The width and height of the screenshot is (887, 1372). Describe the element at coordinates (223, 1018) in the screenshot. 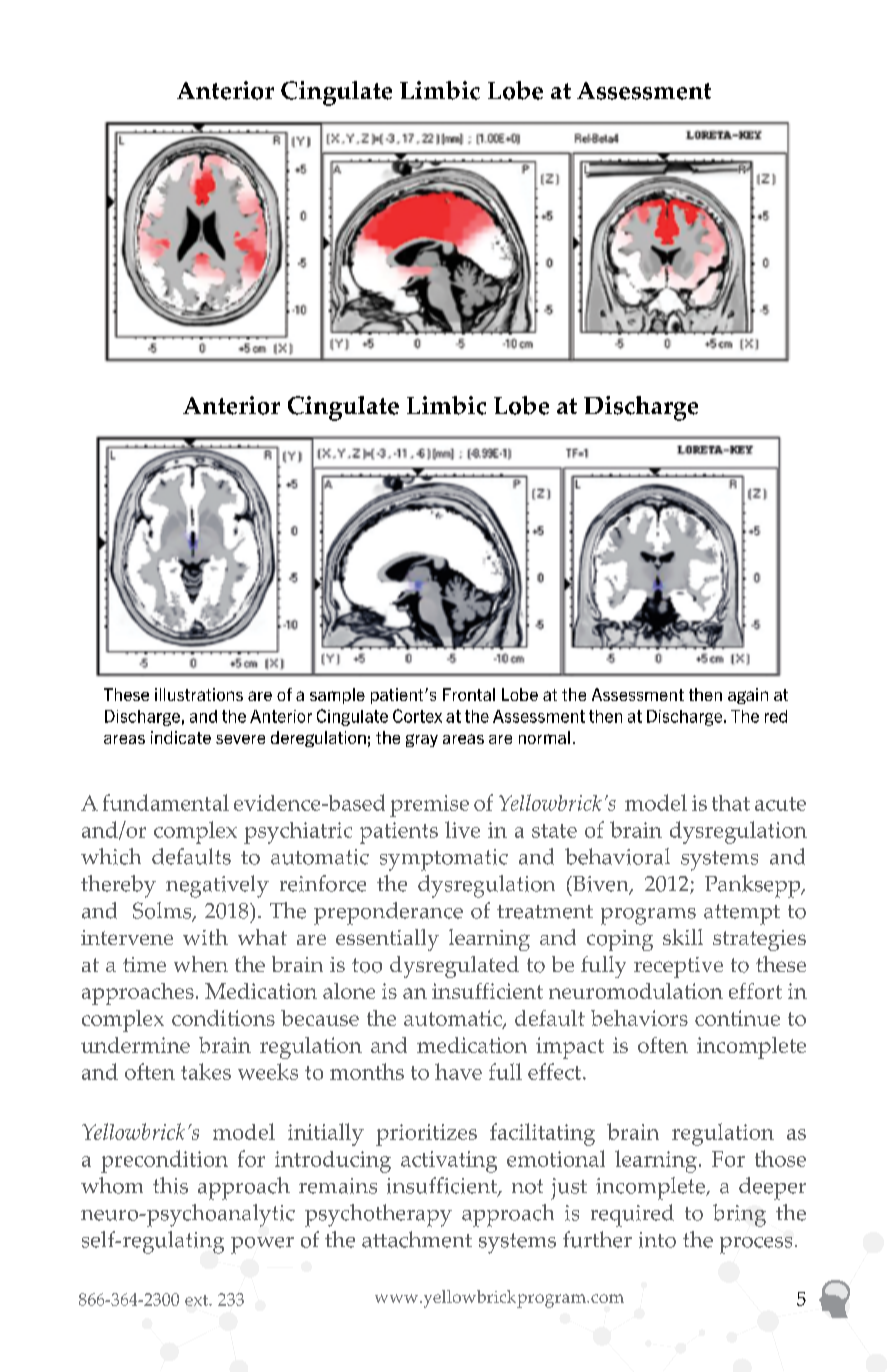

I see `conditions` at that location.
